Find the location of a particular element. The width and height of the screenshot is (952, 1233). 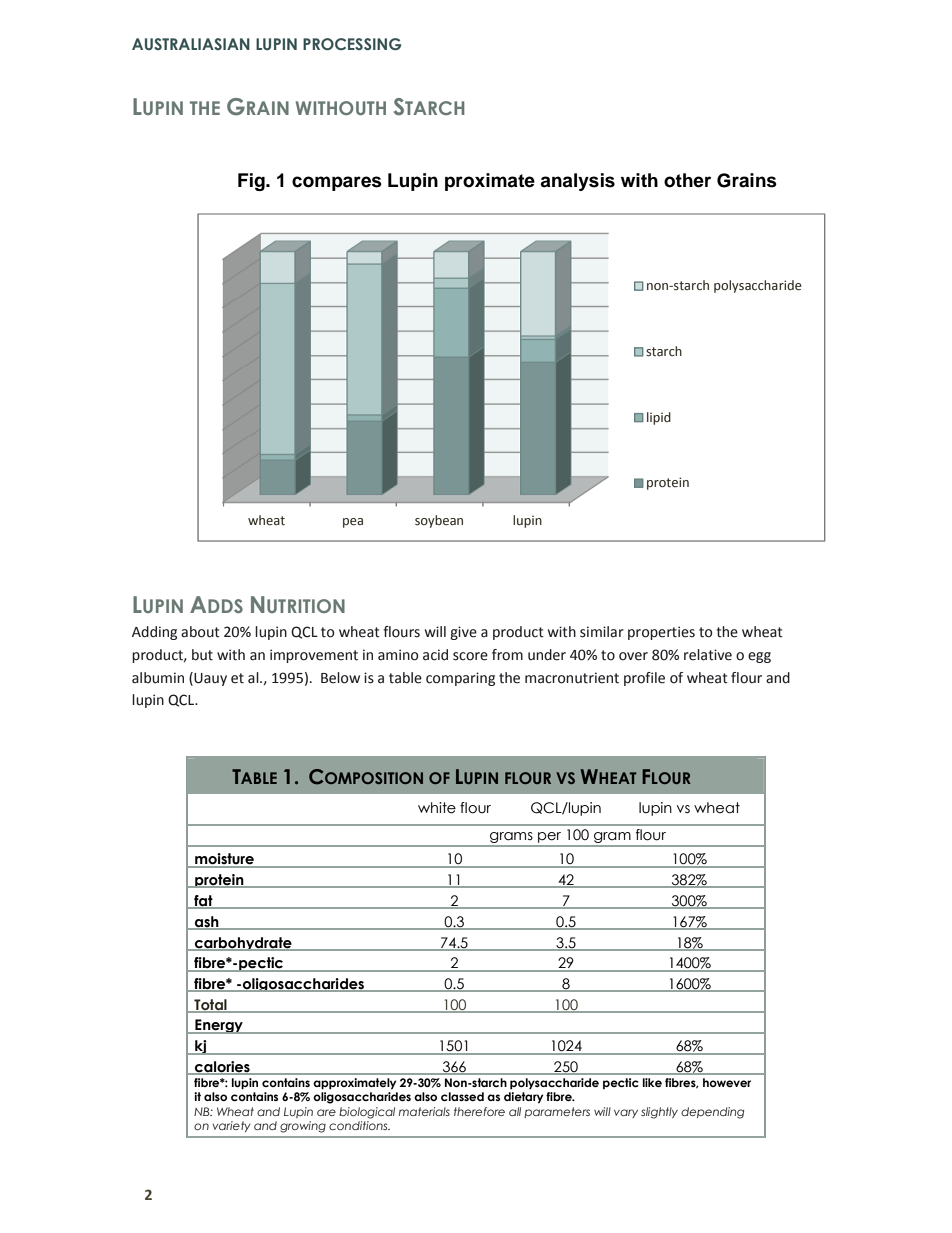

compares is located at coordinates (337, 183).
